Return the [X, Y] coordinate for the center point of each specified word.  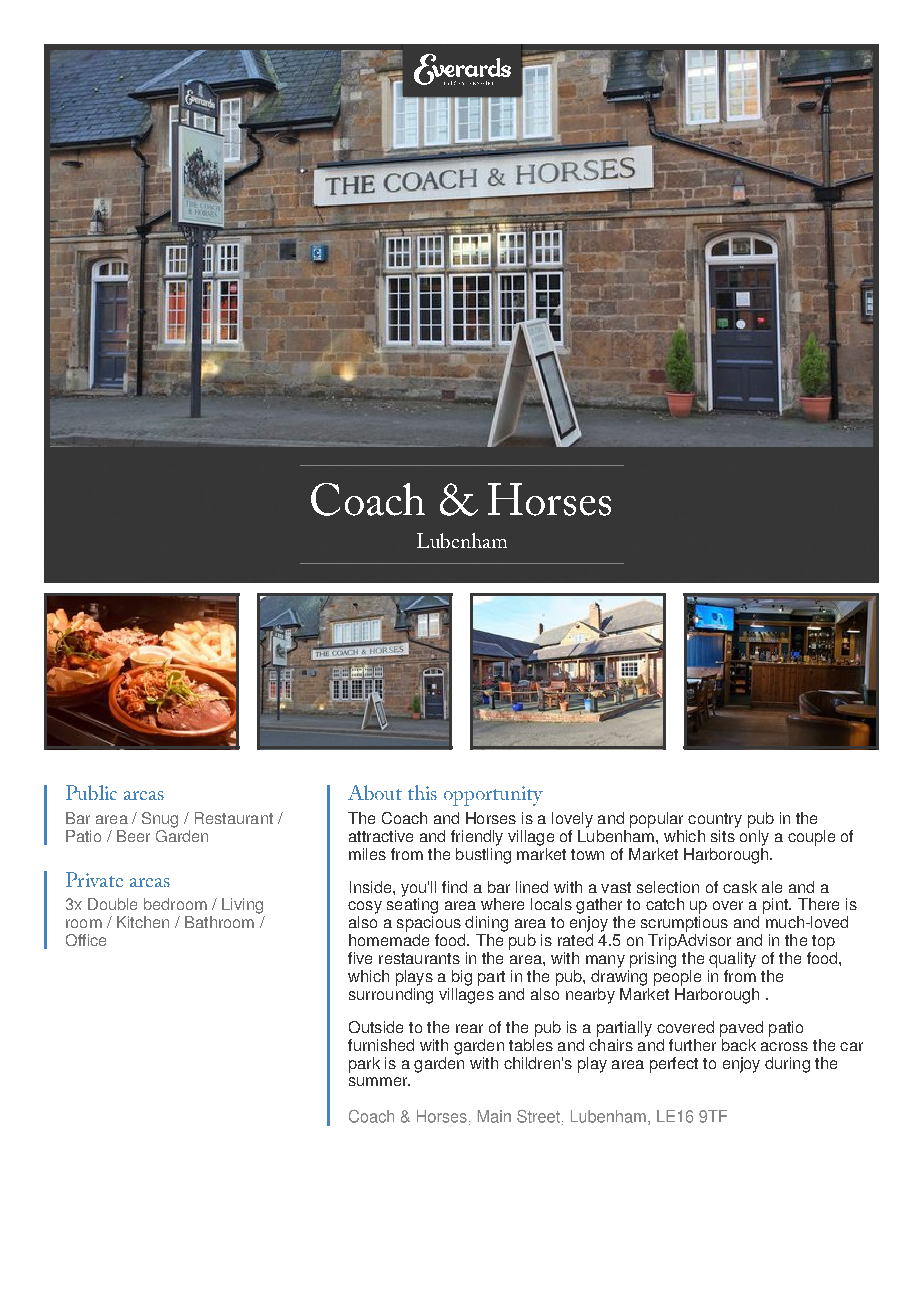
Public [91, 792]
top [823, 942]
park [364, 1065]
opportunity [493, 796]
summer [379, 1081]
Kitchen [143, 922]
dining [486, 924]
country [715, 820]
